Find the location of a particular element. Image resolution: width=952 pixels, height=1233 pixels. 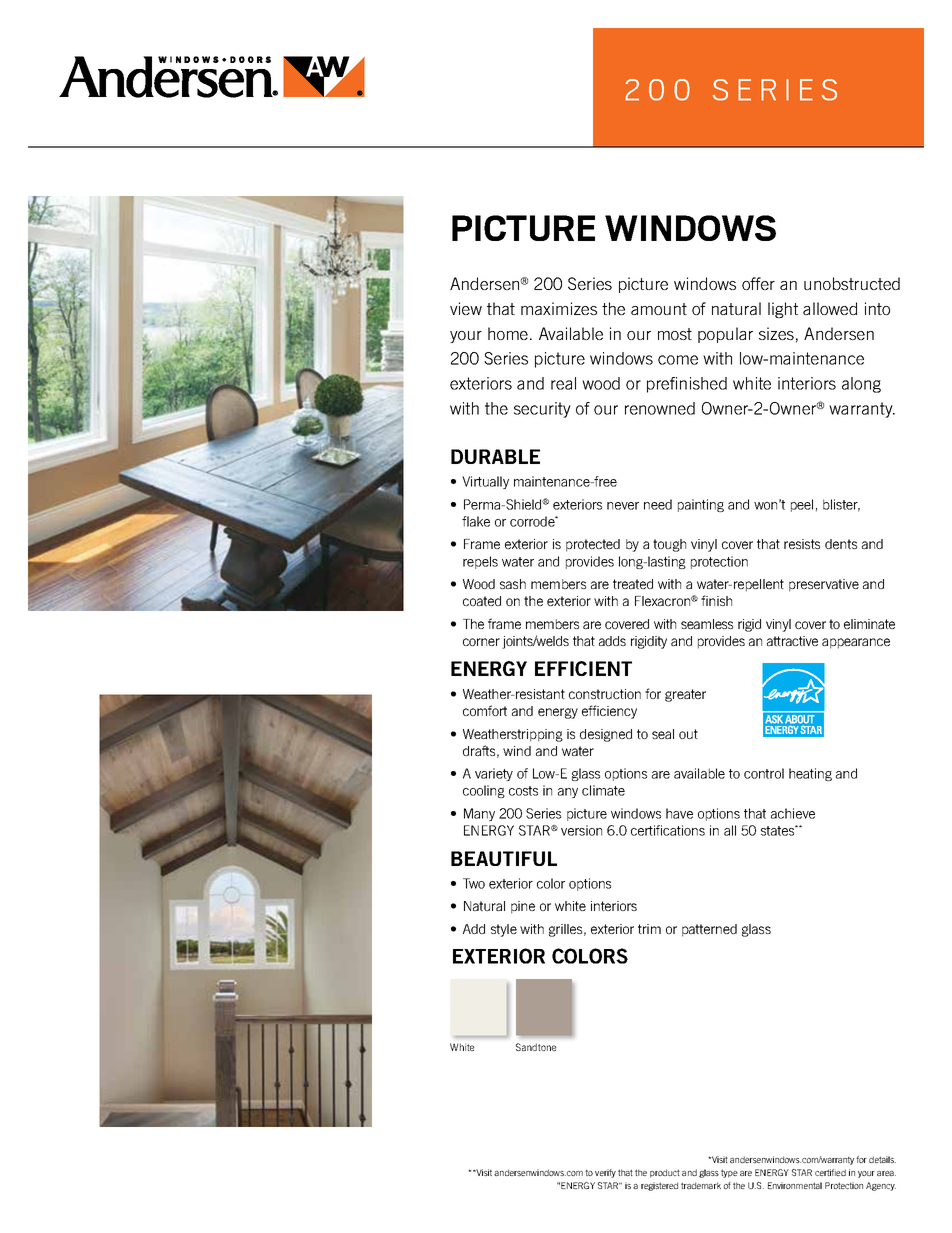

certifications is located at coordinates (668, 830).
